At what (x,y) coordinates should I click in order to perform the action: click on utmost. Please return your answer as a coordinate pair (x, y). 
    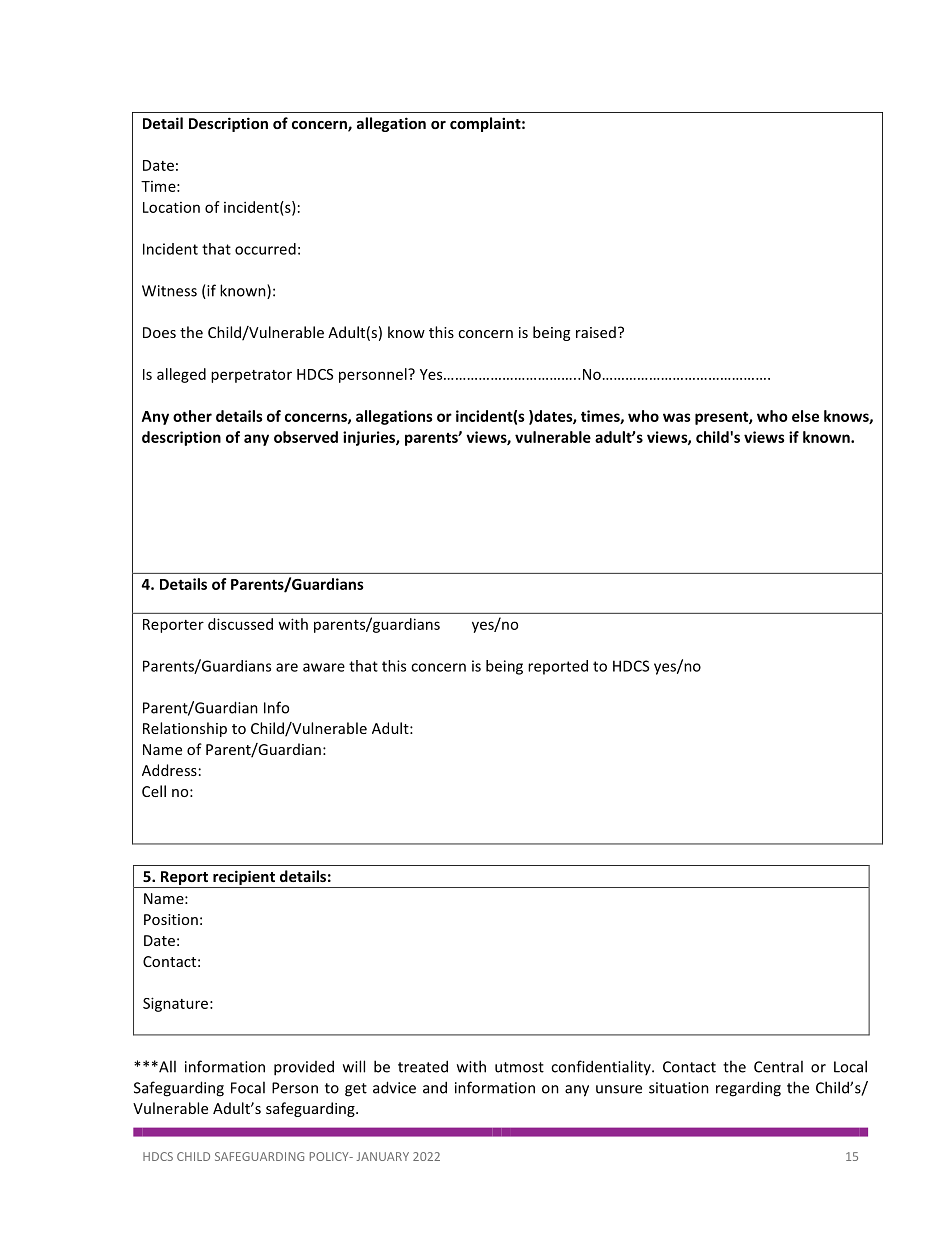
    Looking at the image, I should click on (519, 1067).
